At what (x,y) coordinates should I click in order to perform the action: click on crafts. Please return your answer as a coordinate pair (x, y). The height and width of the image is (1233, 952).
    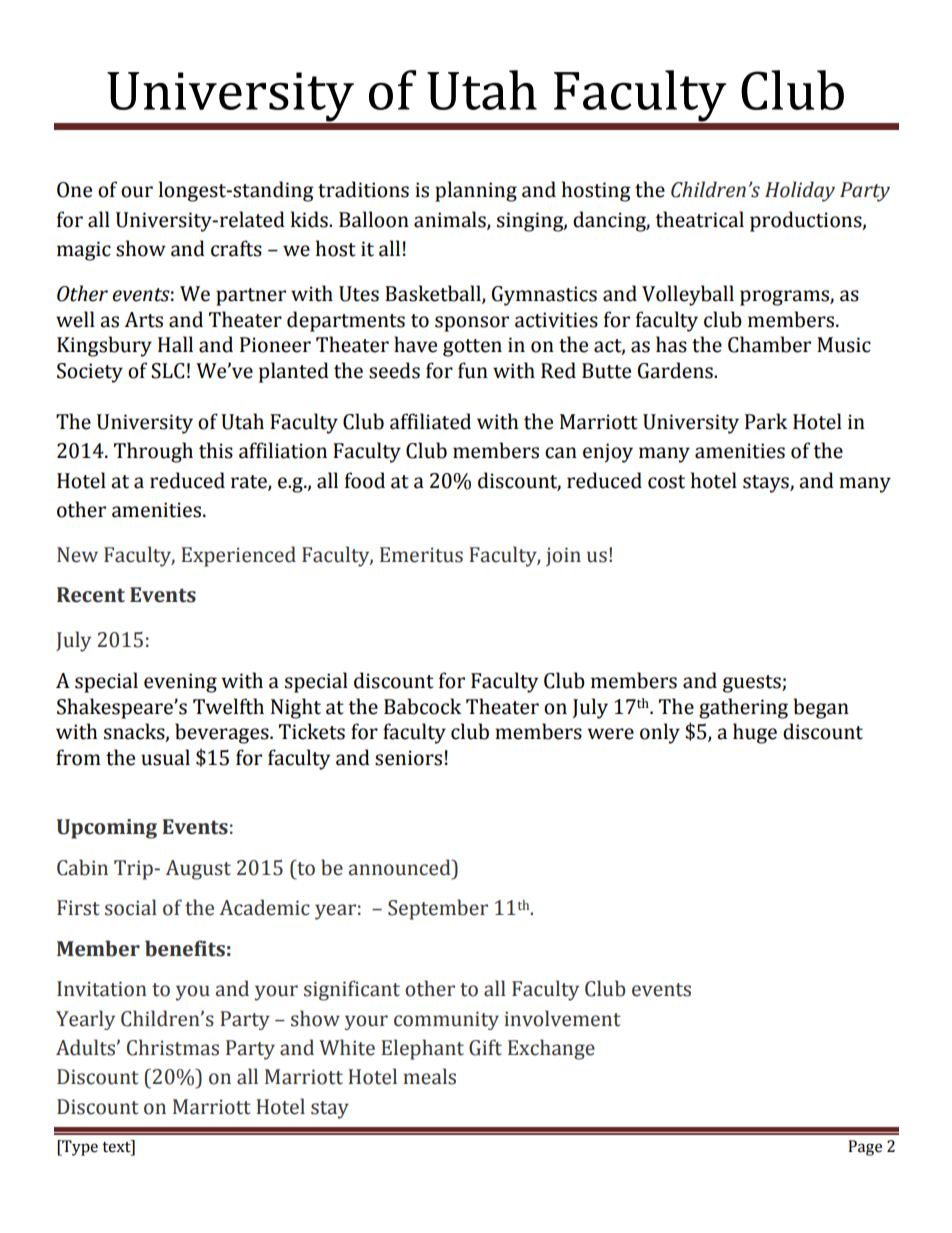
    Looking at the image, I should click on (236, 248).
